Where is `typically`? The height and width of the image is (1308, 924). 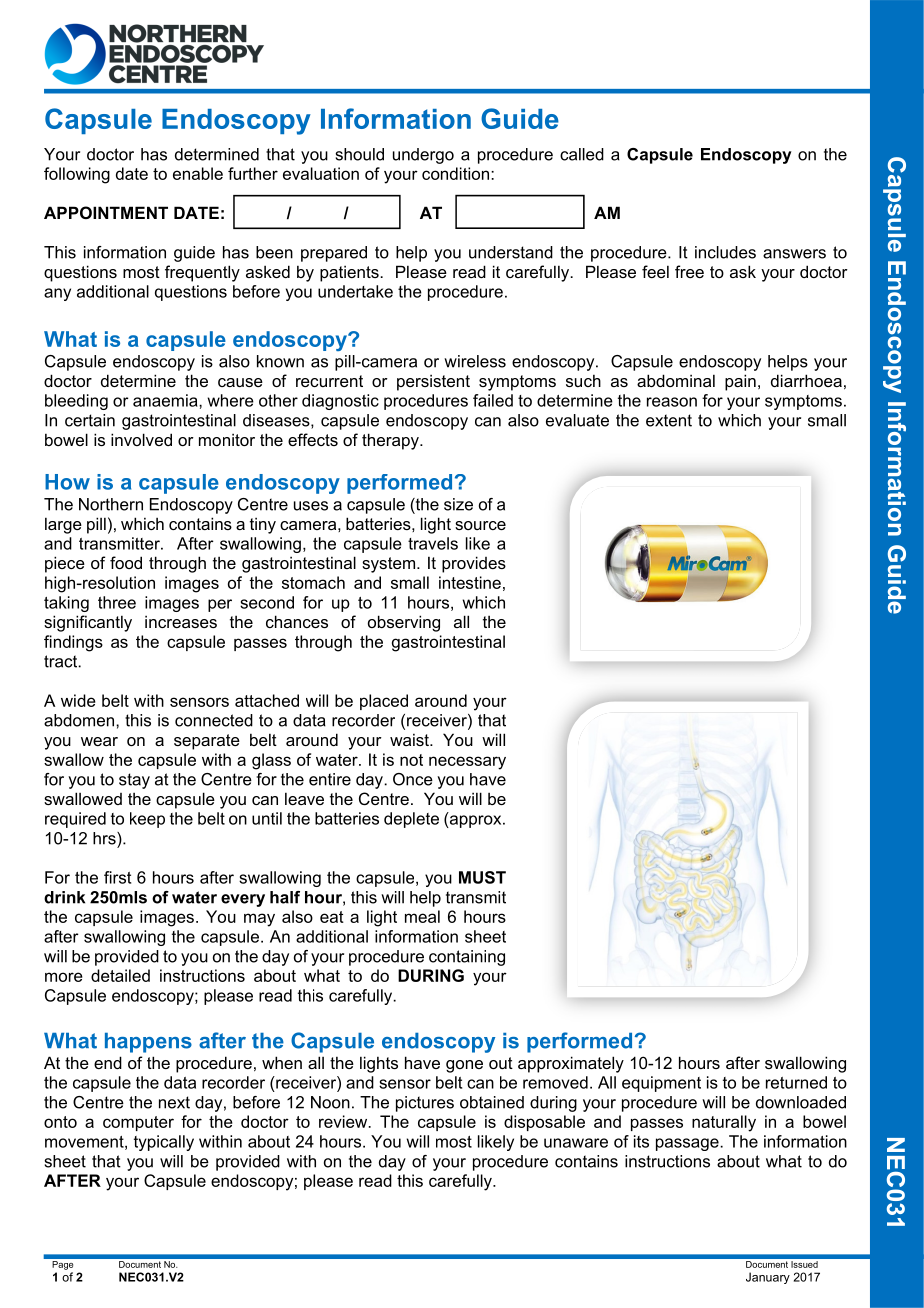
typically is located at coordinates (164, 1143).
